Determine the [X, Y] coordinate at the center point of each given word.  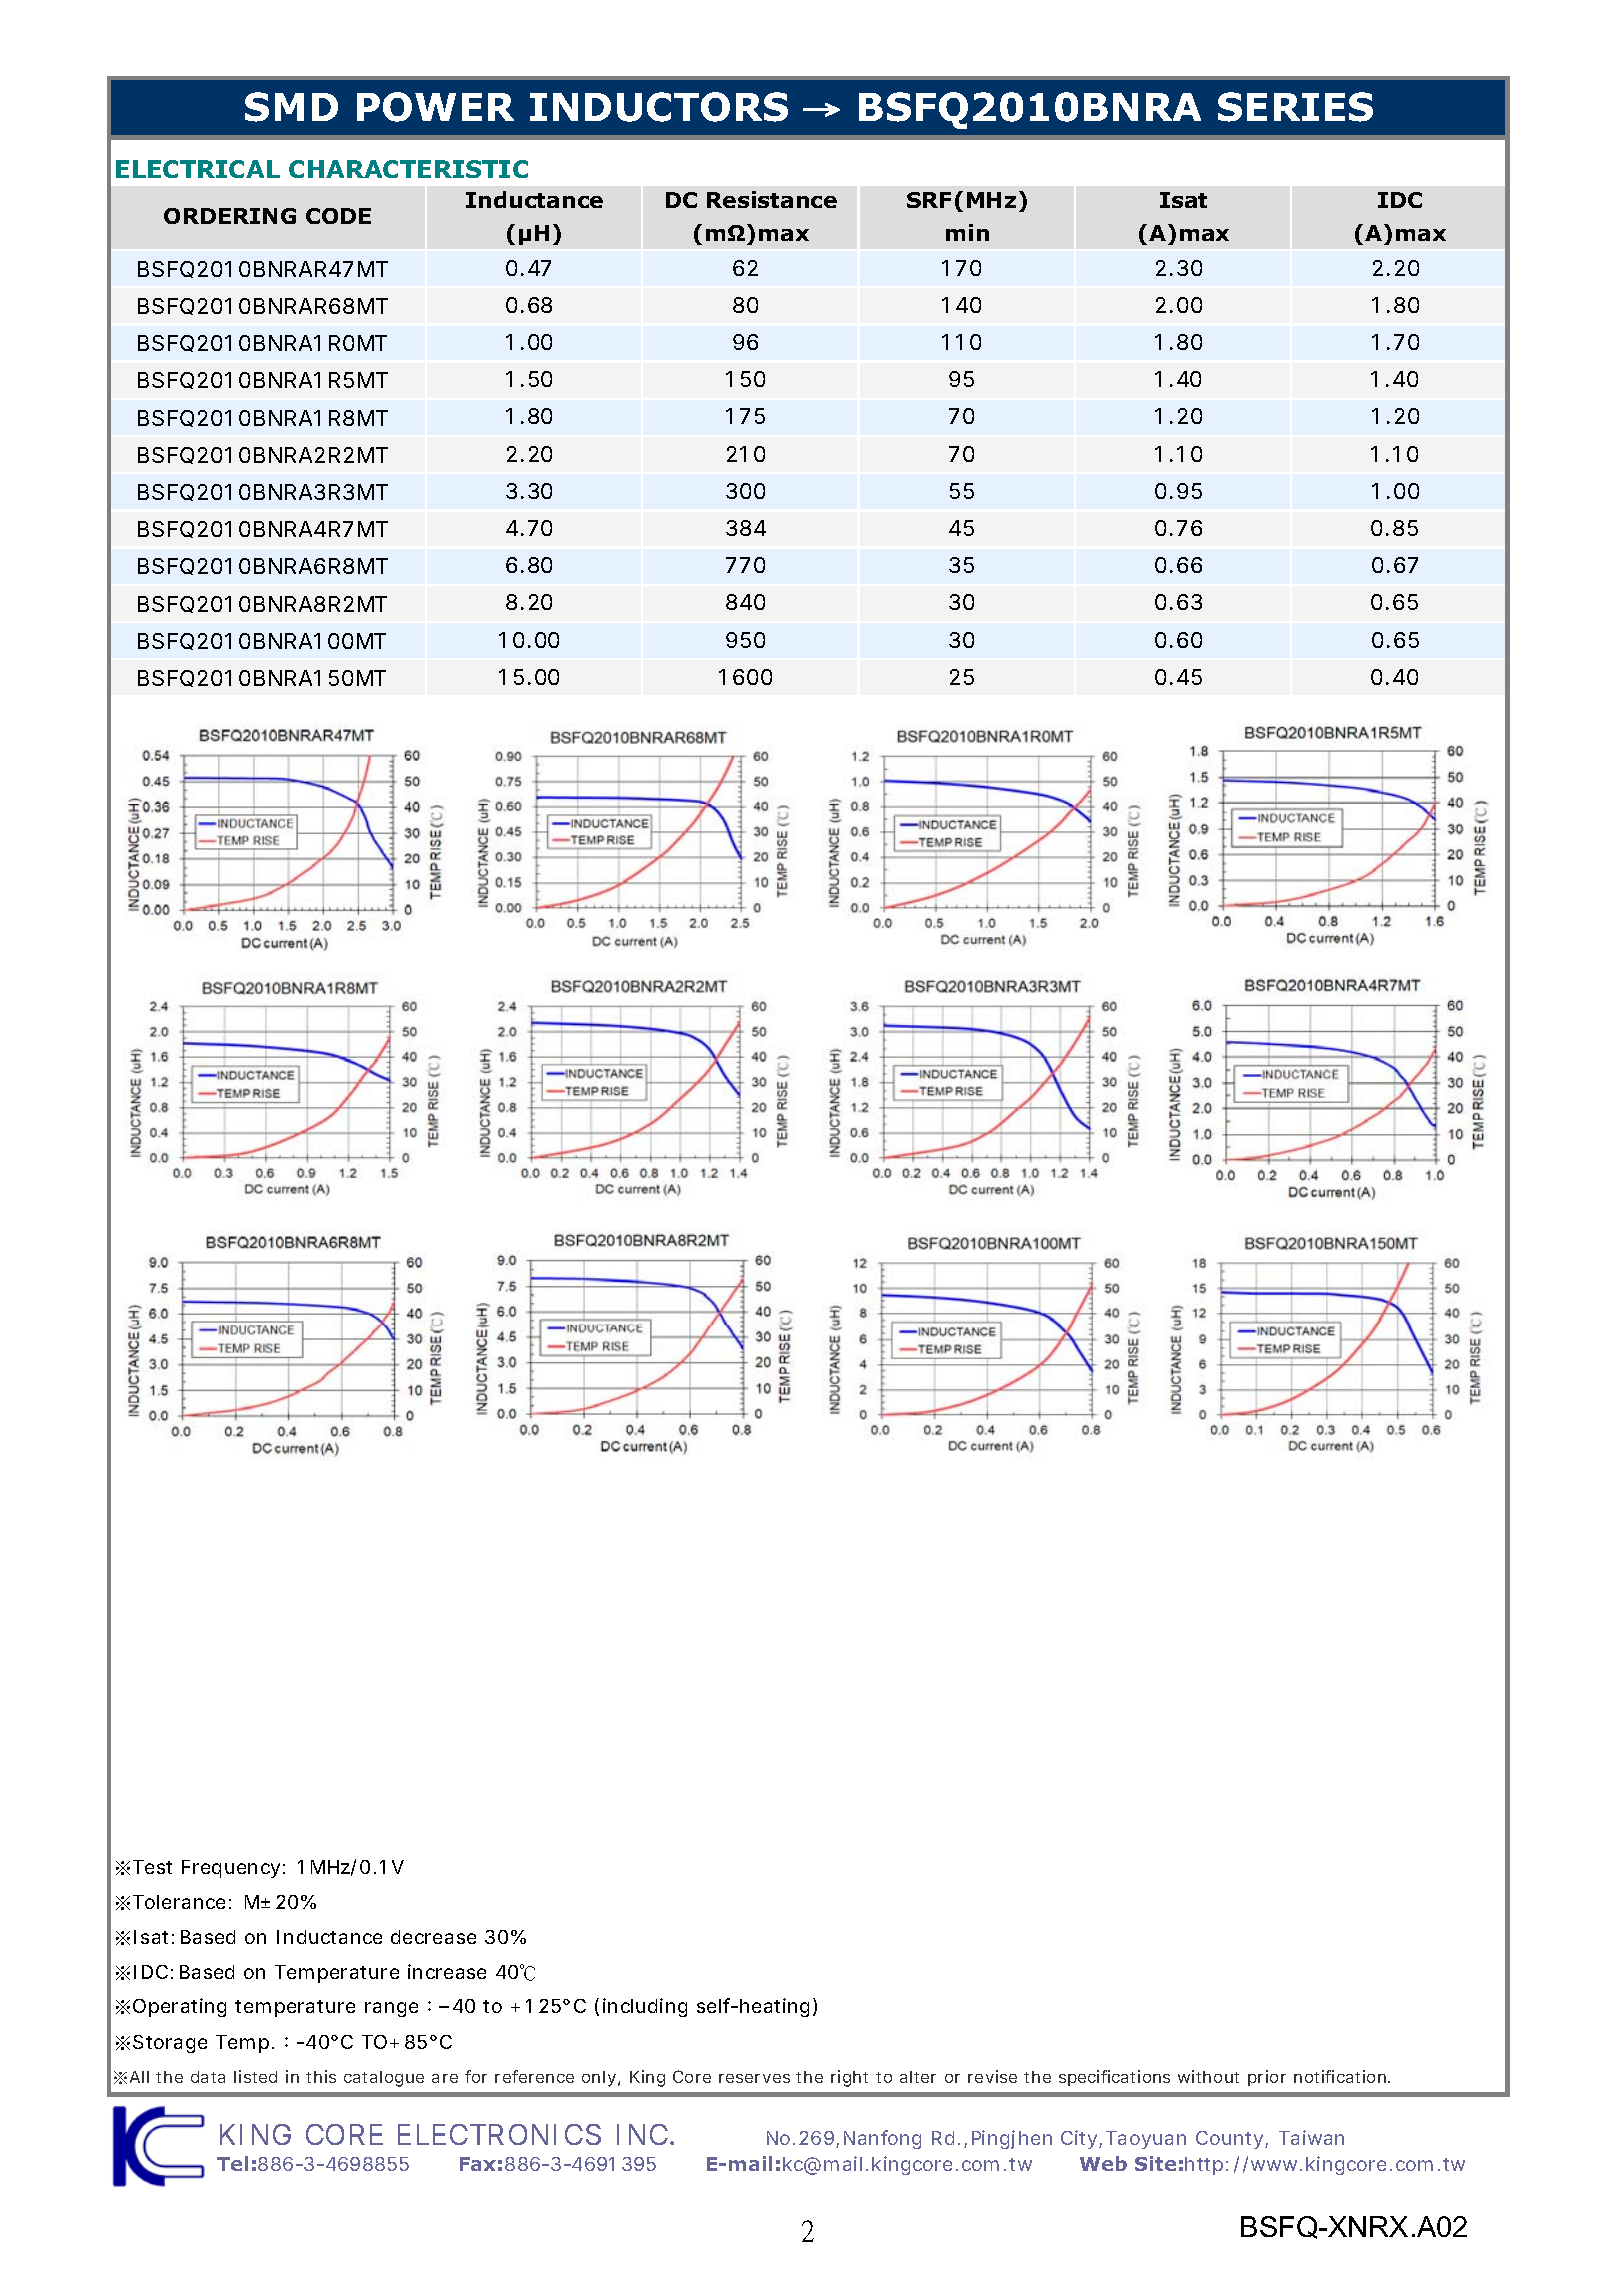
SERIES [1295, 107]
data [208, 2077]
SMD [291, 107]
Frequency [233, 1869]
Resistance [772, 199]
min [967, 232]
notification [1342, 2076]
